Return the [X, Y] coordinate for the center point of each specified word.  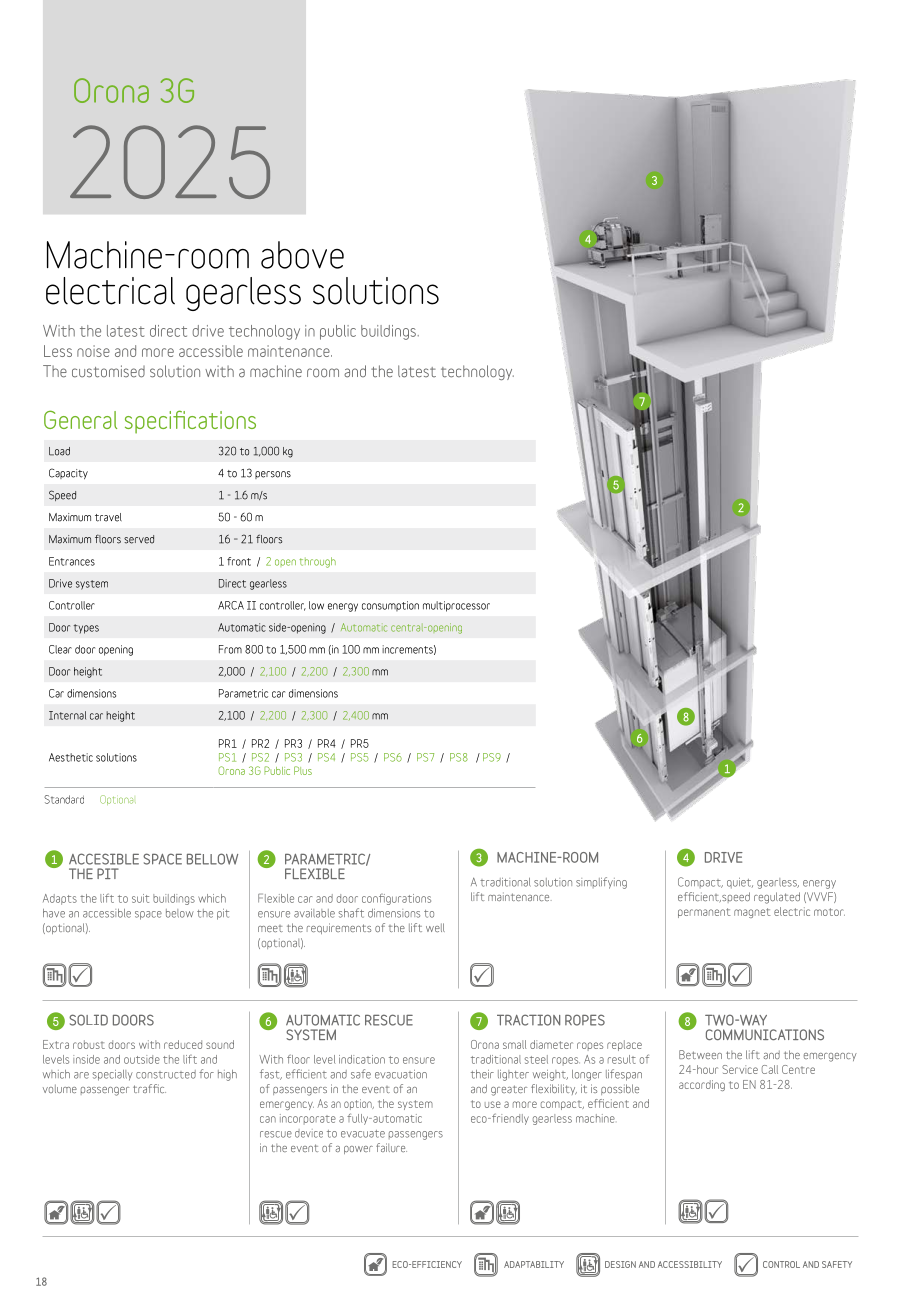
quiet [740, 883]
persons [273, 475]
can [268, 1119]
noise [93, 351]
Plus [303, 770]
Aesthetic [71, 757]
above [302, 255]
